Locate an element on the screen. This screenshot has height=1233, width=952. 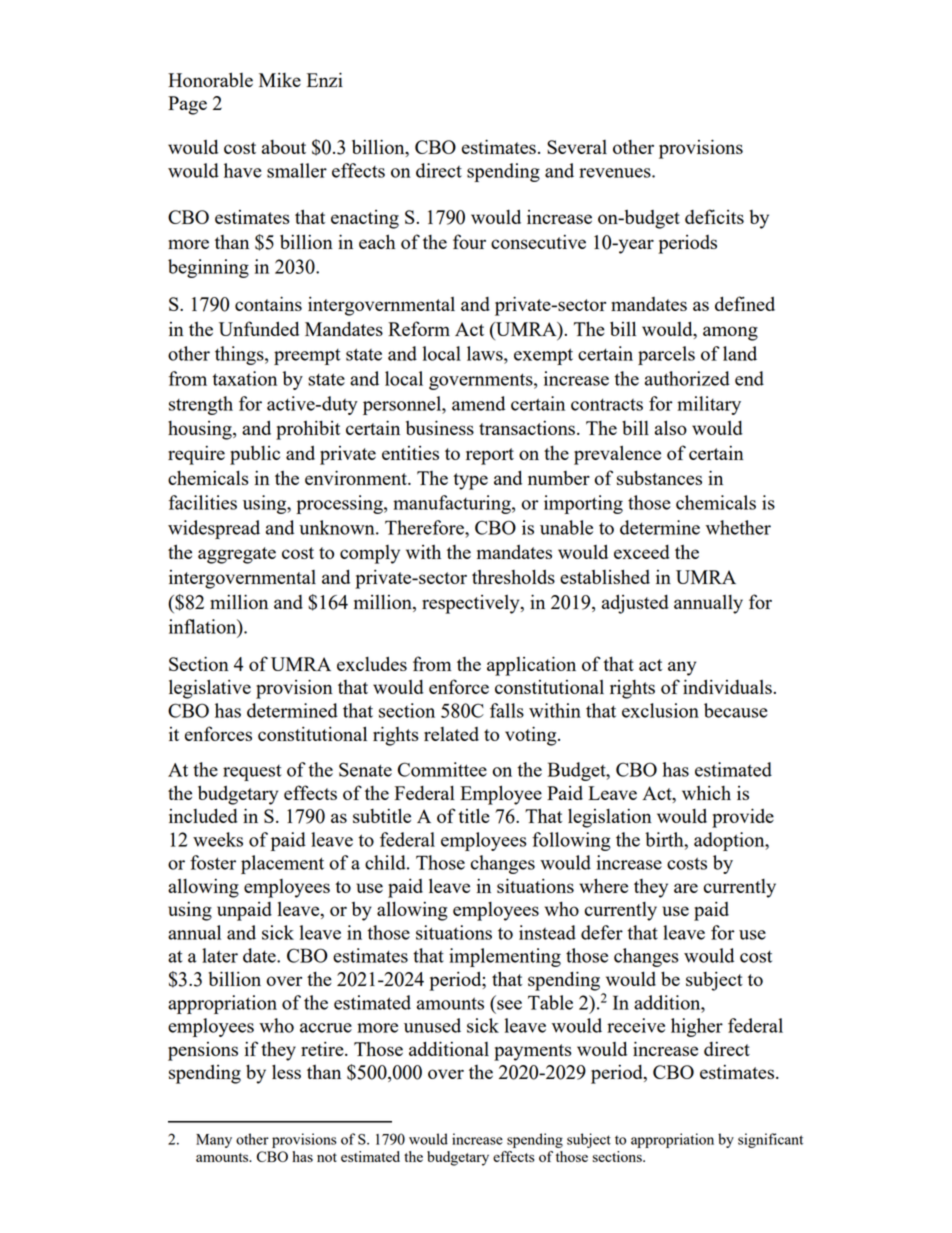
adjusted is located at coordinates (635, 604).
